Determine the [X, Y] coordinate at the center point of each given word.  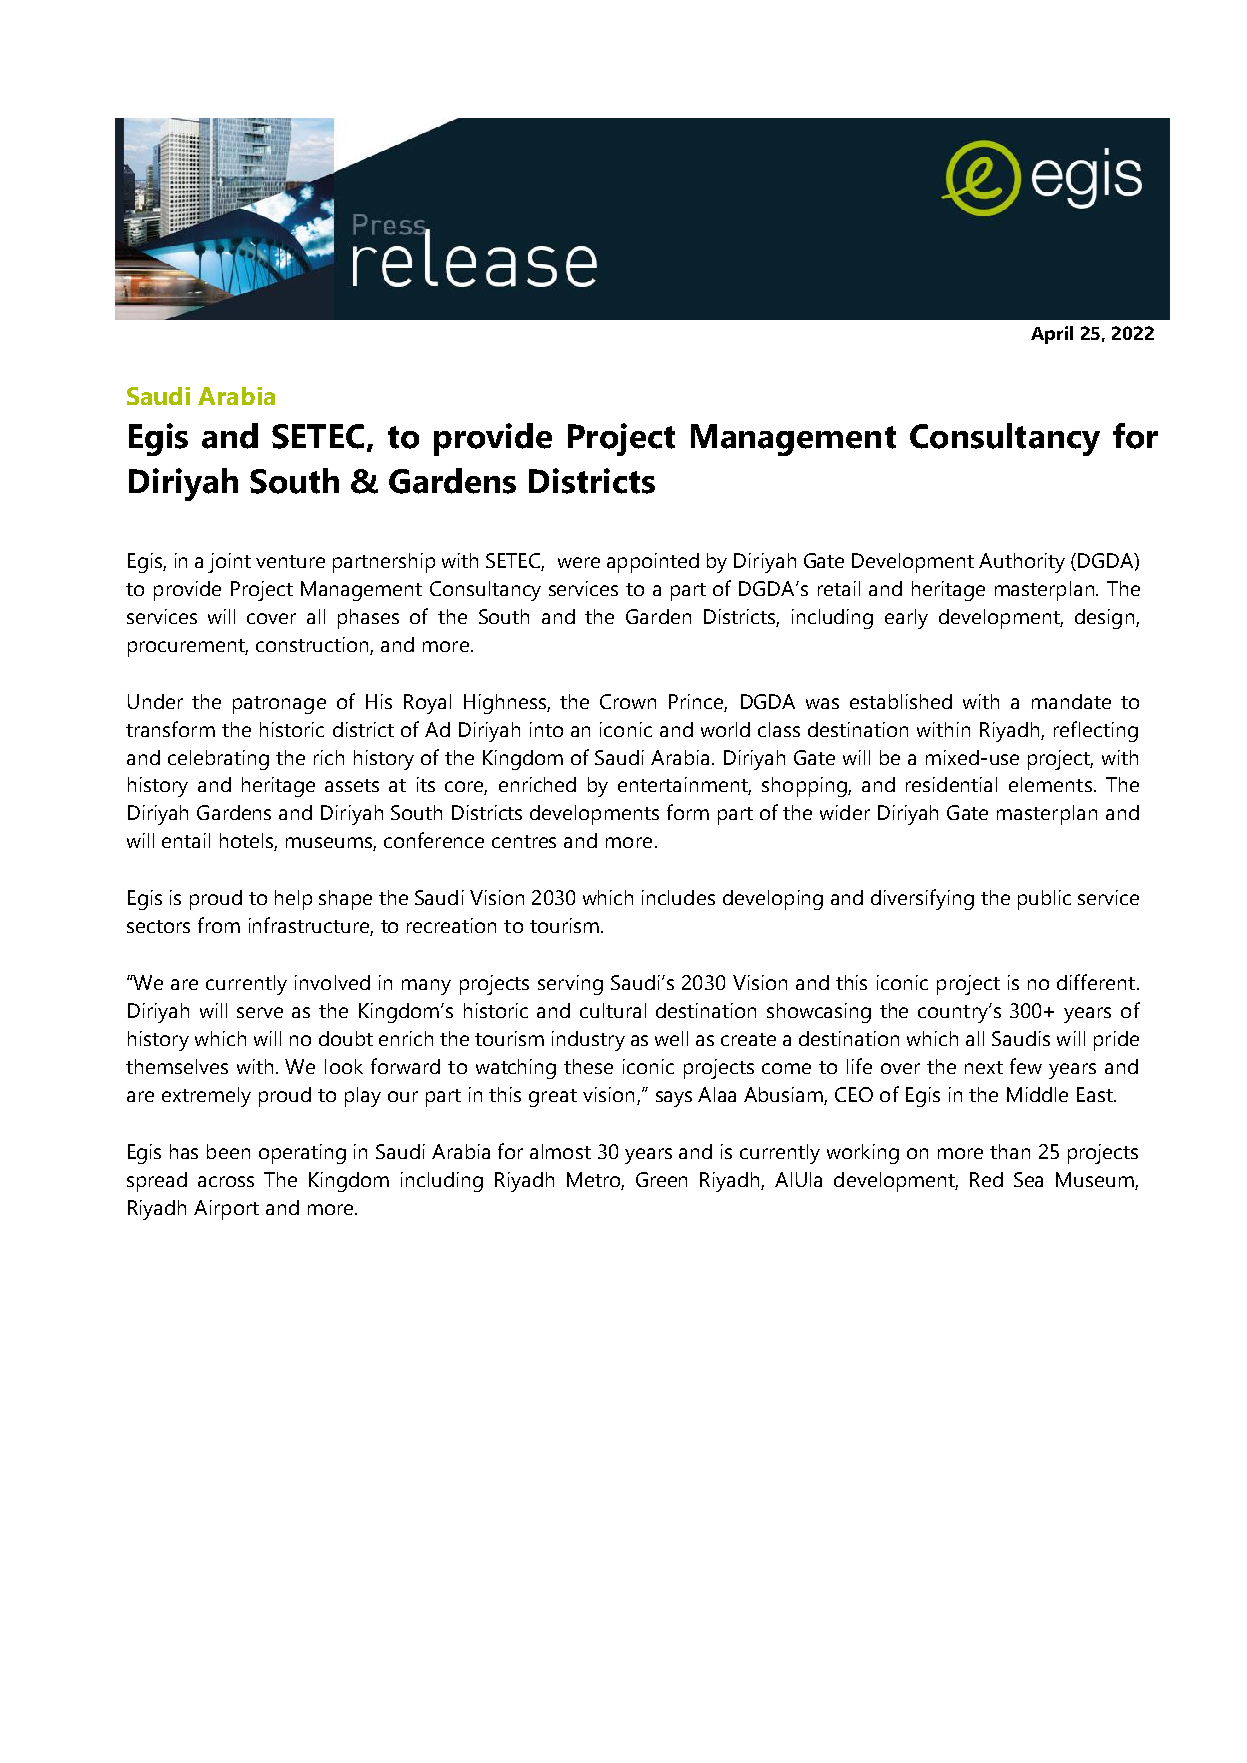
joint [229, 563]
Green [661, 1179]
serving [570, 985]
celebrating [218, 760]
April [1052, 335]
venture [290, 561]
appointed [653, 563]
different [1096, 982]
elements [1050, 784]
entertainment [684, 786]
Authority [1022, 563]
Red [986, 1179]
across [226, 1181]
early [906, 619]
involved [332, 982]
